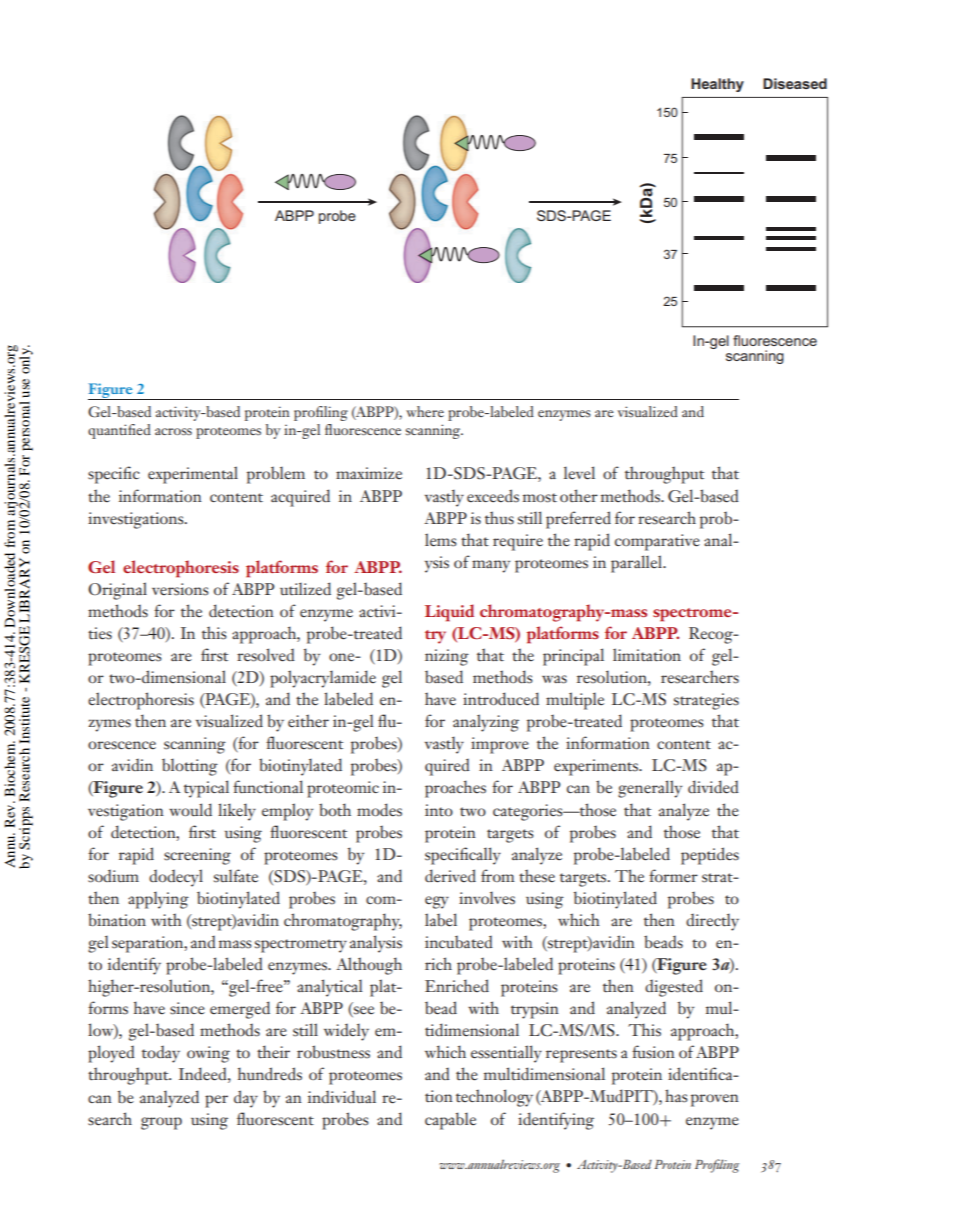 This screenshot has width=980, height=1213. I want to click on capable, so click(450, 1121).
